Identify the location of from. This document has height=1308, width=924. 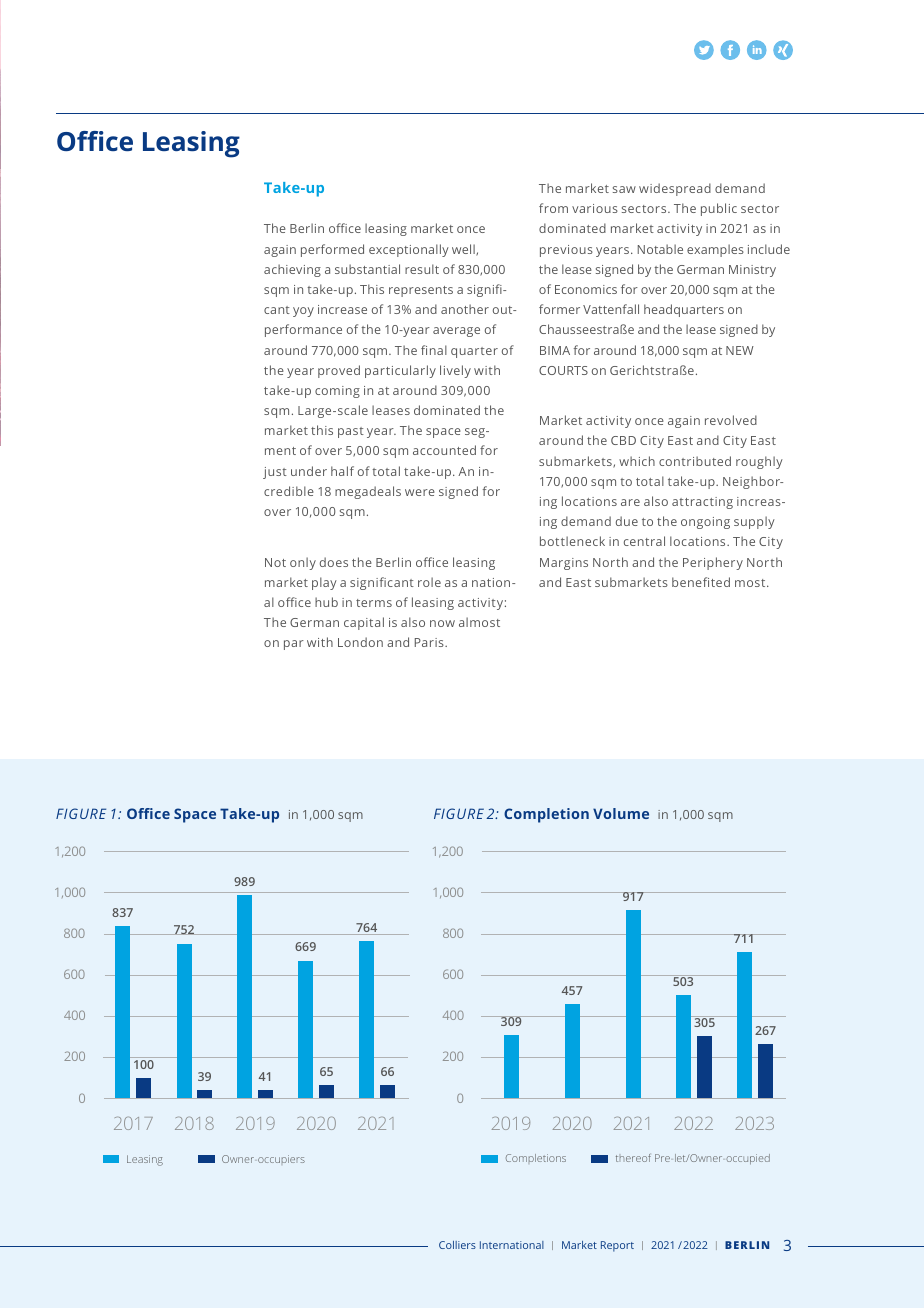
(553, 208).
